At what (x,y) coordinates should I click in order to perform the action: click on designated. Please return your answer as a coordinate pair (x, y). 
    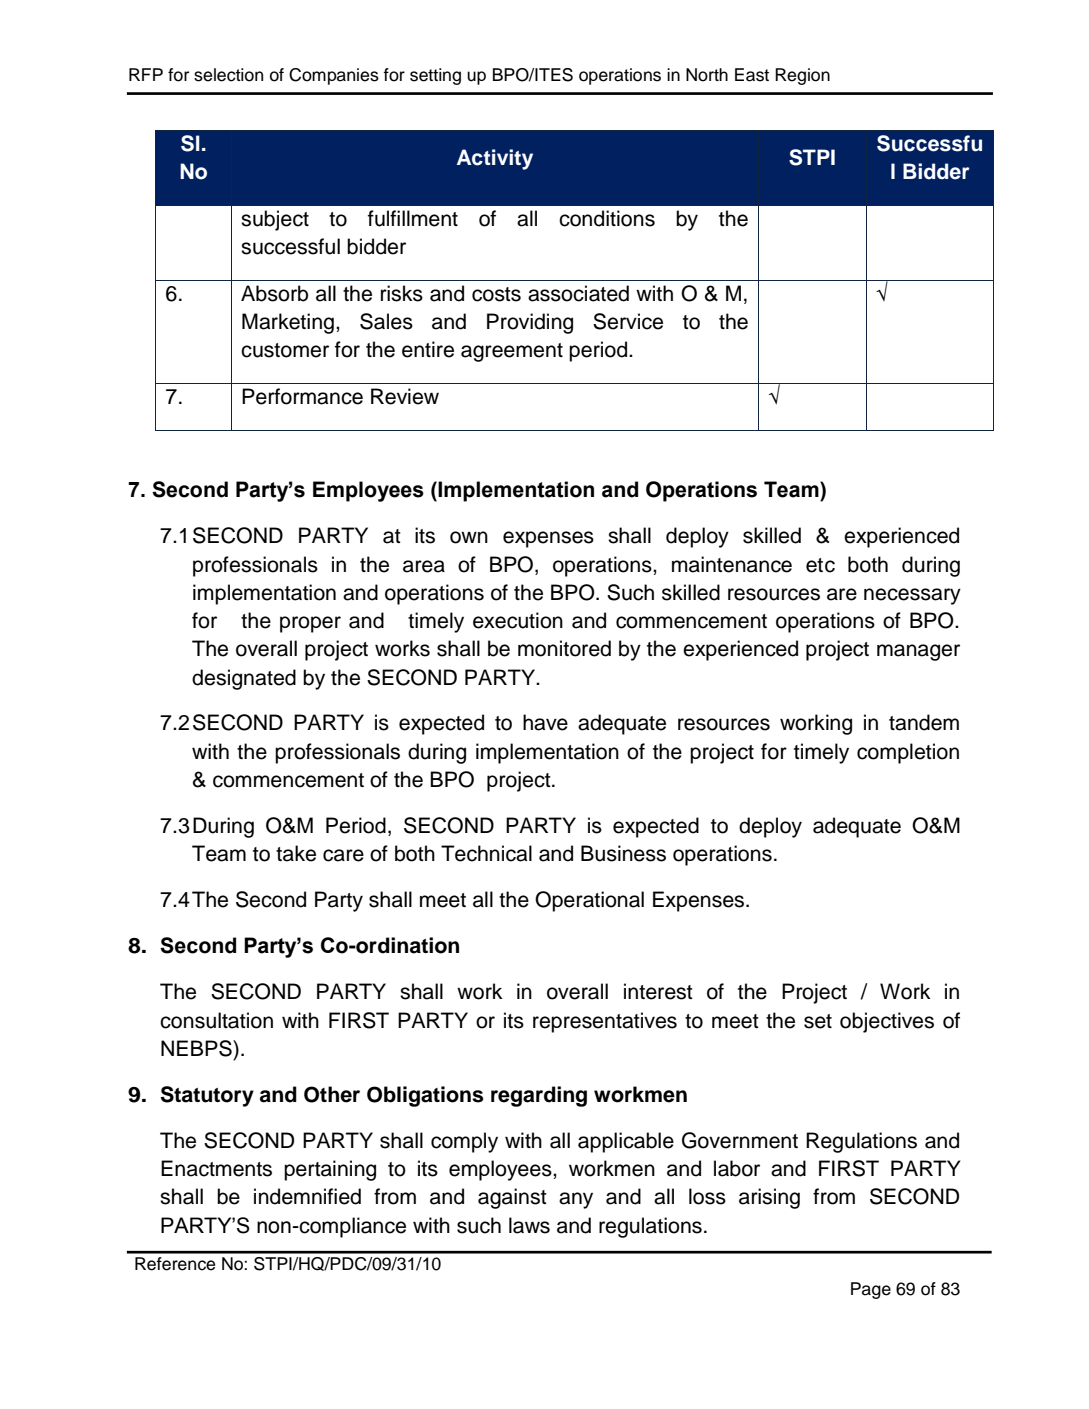
    Looking at the image, I should click on (244, 679).
